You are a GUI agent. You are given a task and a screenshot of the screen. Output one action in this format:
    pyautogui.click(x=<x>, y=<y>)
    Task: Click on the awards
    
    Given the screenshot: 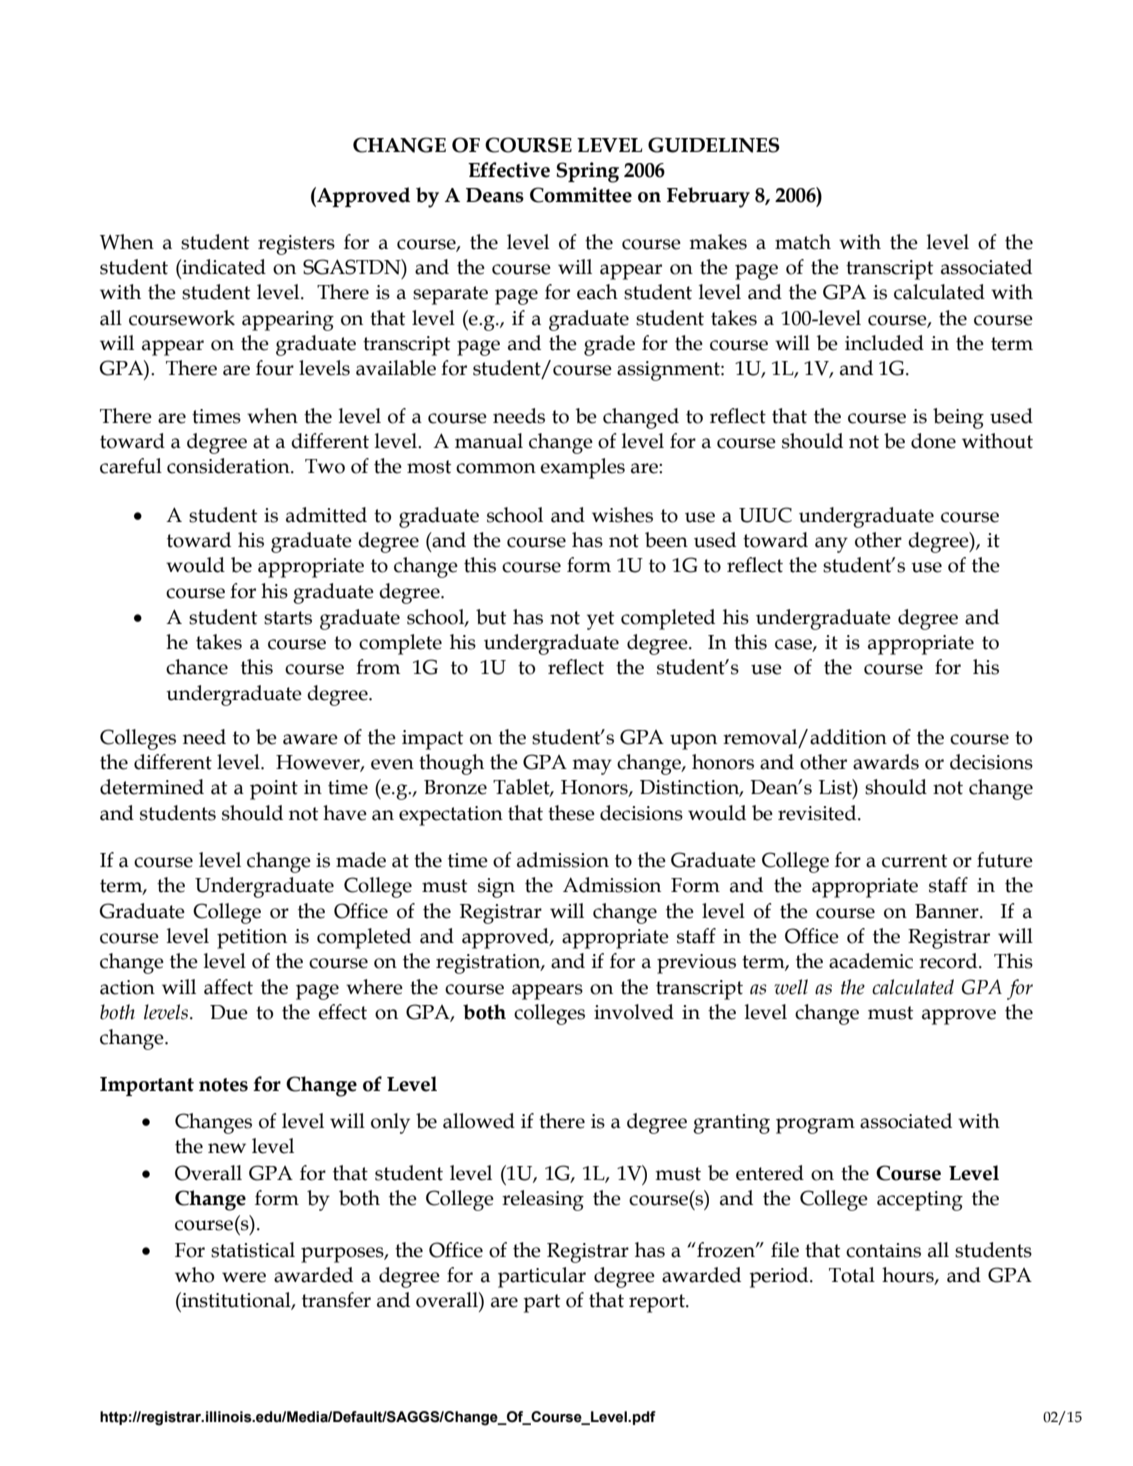 What is the action you would take?
    pyautogui.click(x=886, y=762)
